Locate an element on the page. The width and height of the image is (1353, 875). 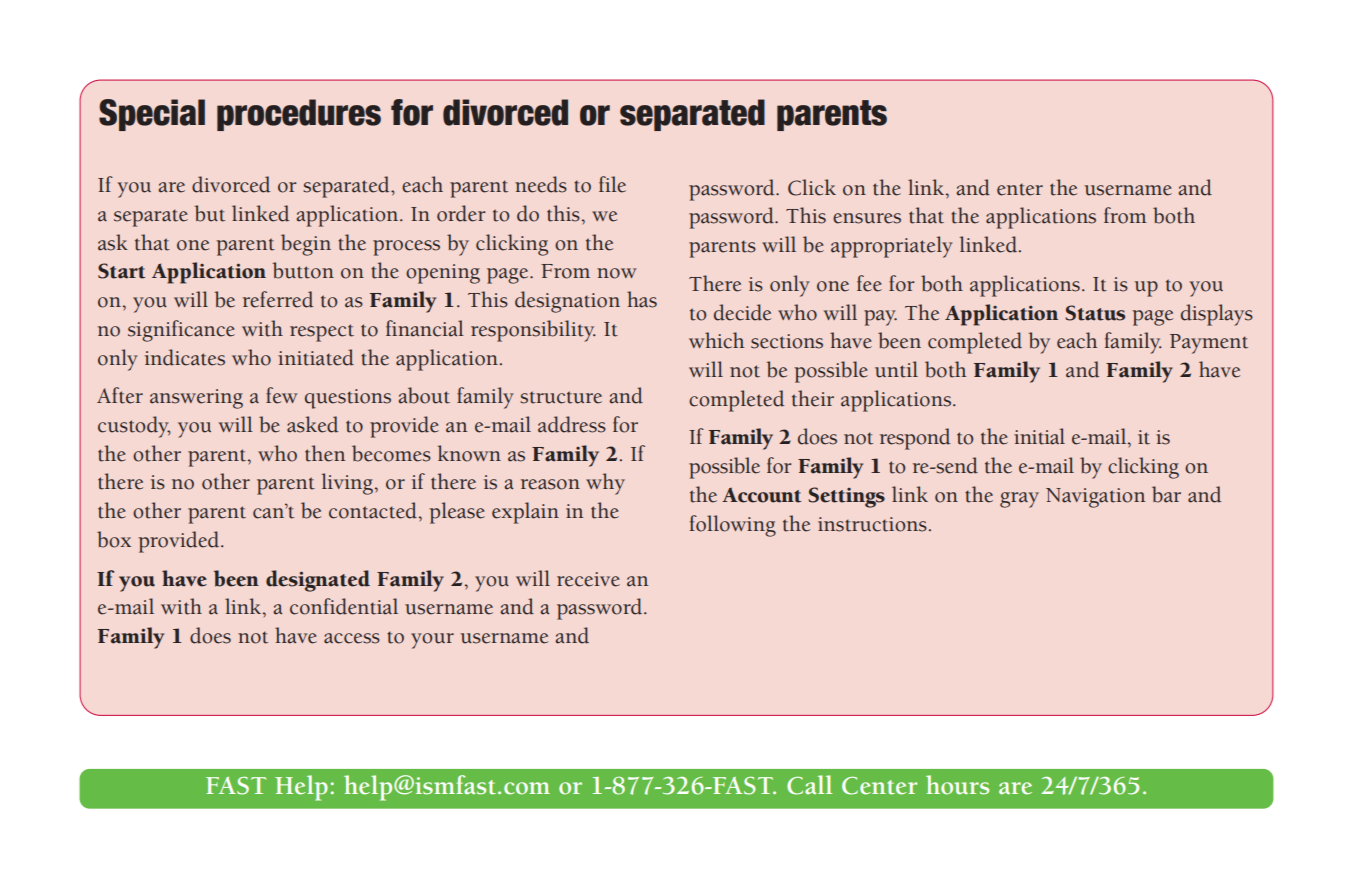
access is located at coordinates (352, 638).
